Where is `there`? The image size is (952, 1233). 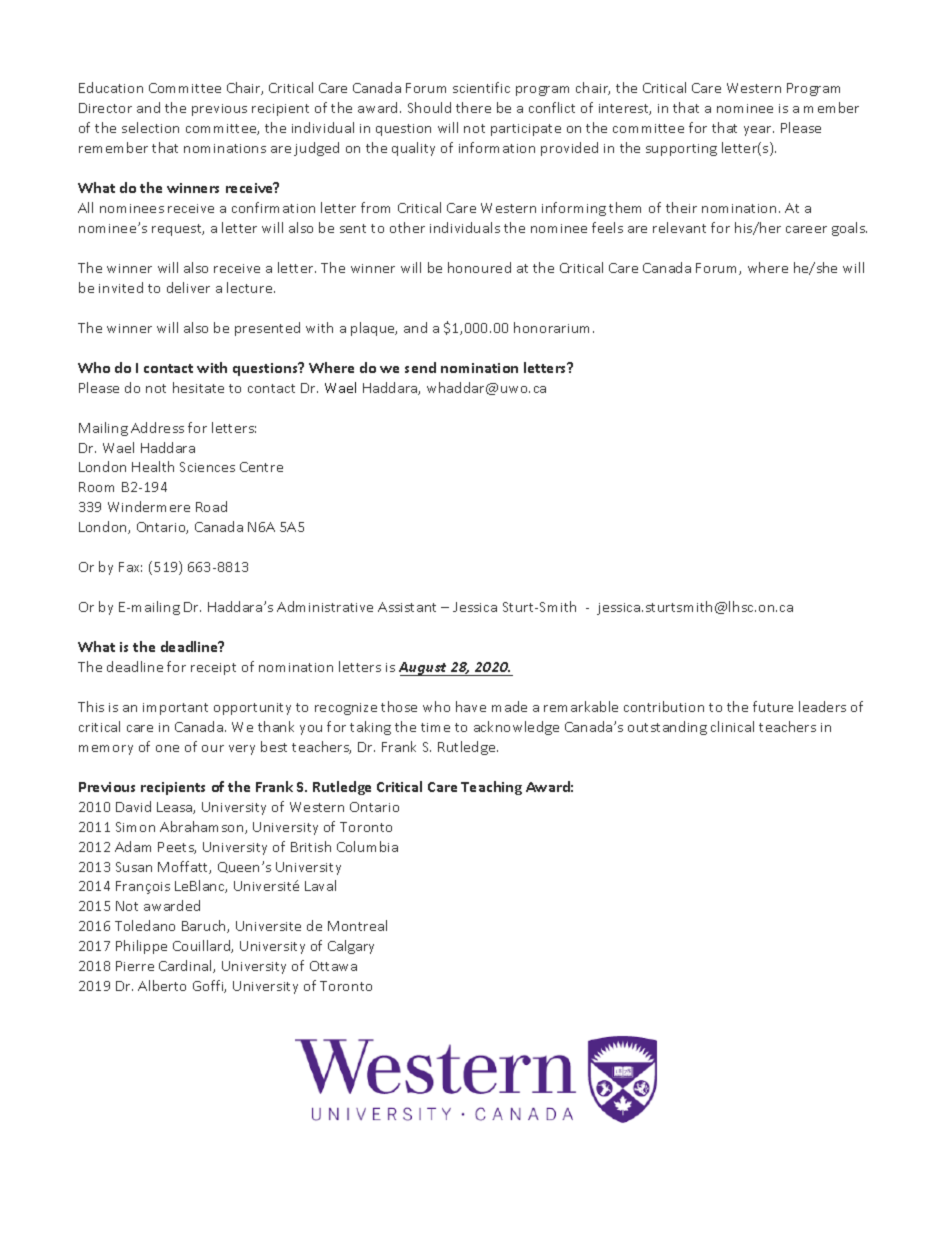
there is located at coordinates (473, 107).
